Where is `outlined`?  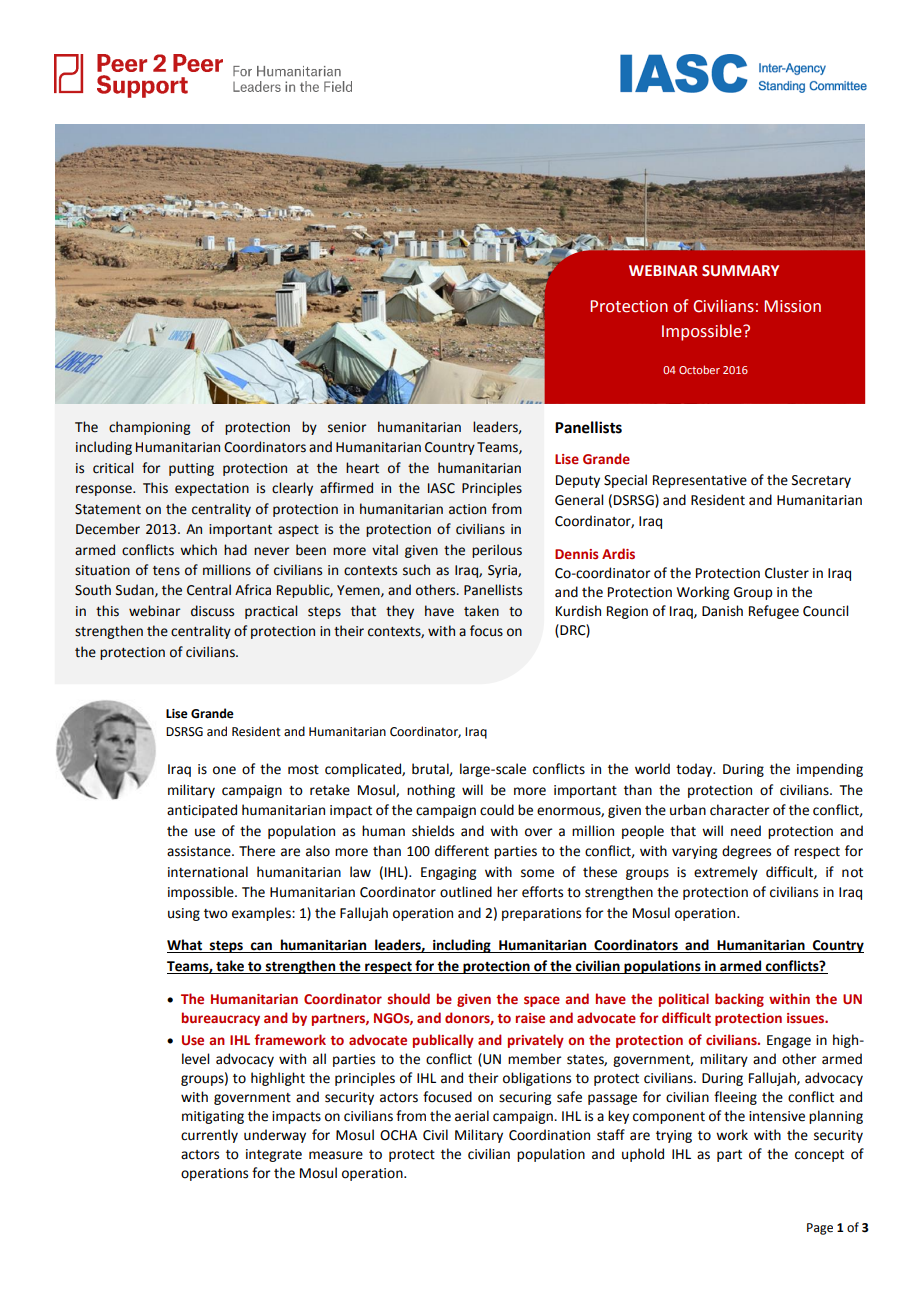
outlined is located at coordinates (466, 892).
